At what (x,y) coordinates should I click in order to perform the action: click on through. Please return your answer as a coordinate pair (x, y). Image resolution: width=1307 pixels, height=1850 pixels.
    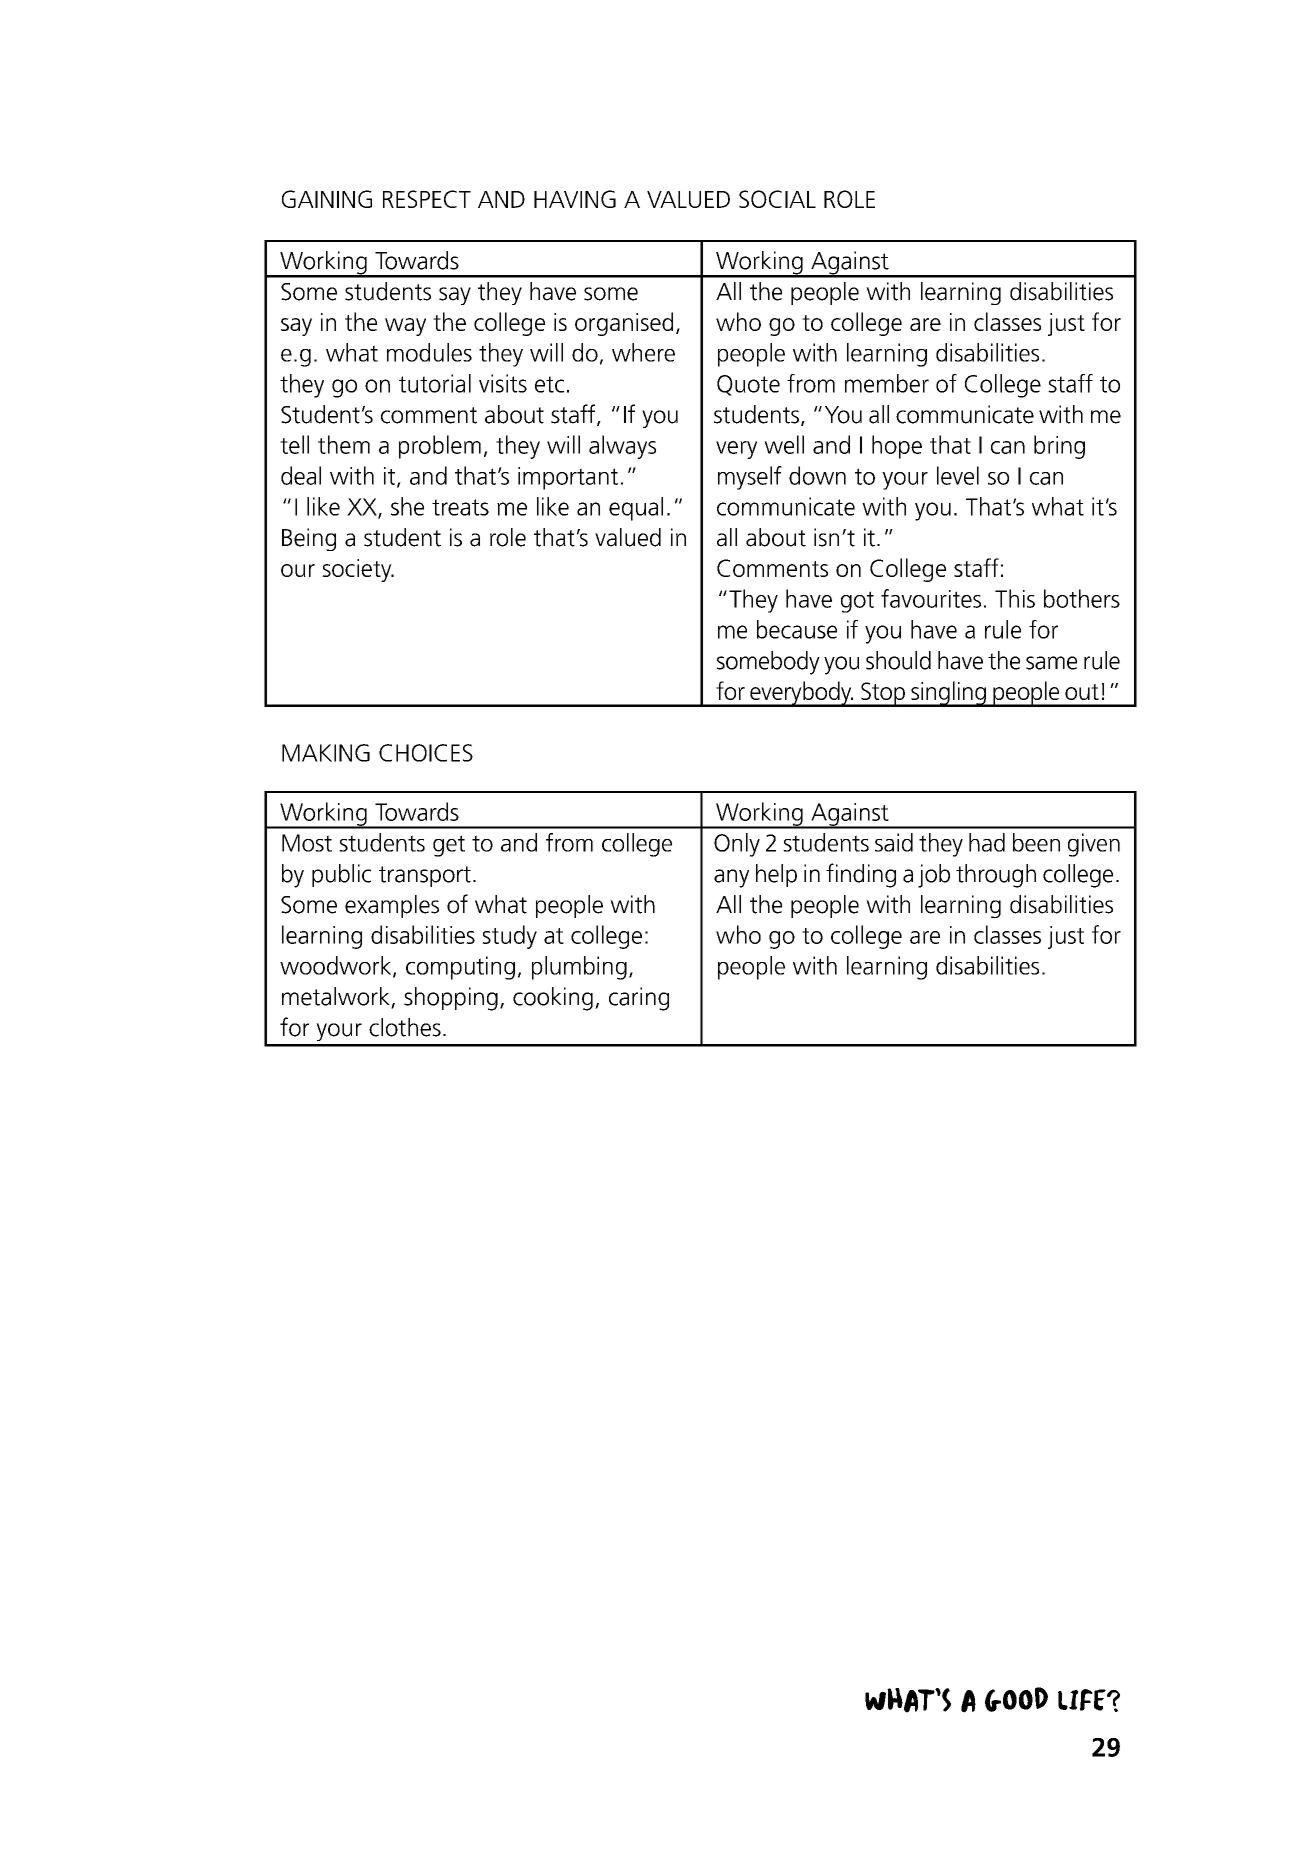
    Looking at the image, I should click on (996, 876).
